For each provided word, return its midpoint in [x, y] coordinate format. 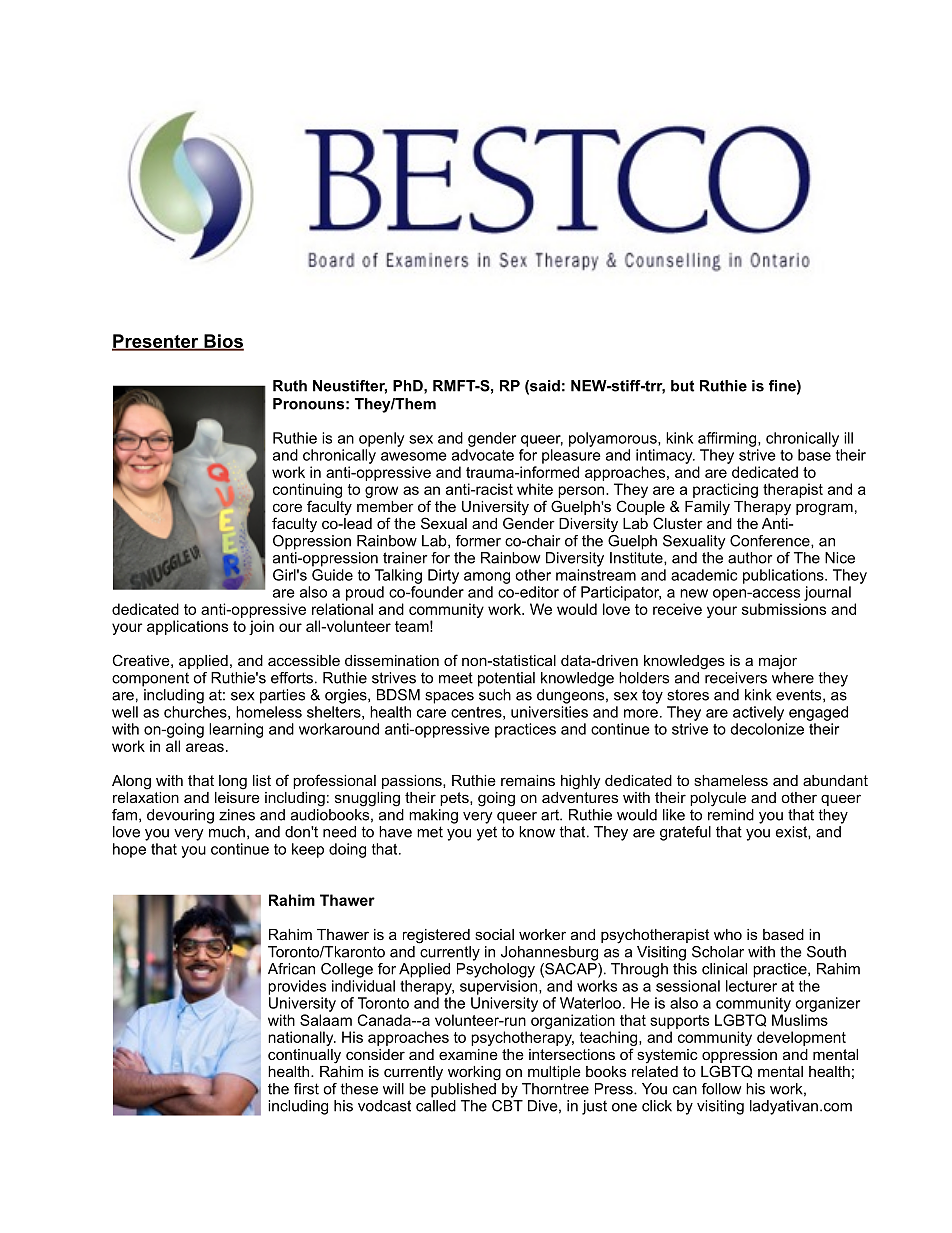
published [463, 1090]
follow [721, 1089]
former [478, 541]
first [306, 1089]
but [682, 386]
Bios [223, 342]
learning [236, 730]
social [494, 934]
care [431, 713]
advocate [483, 455]
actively [758, 713]
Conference [771, 541]
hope [129, 850]
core [287, 507]
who [728, 934]
